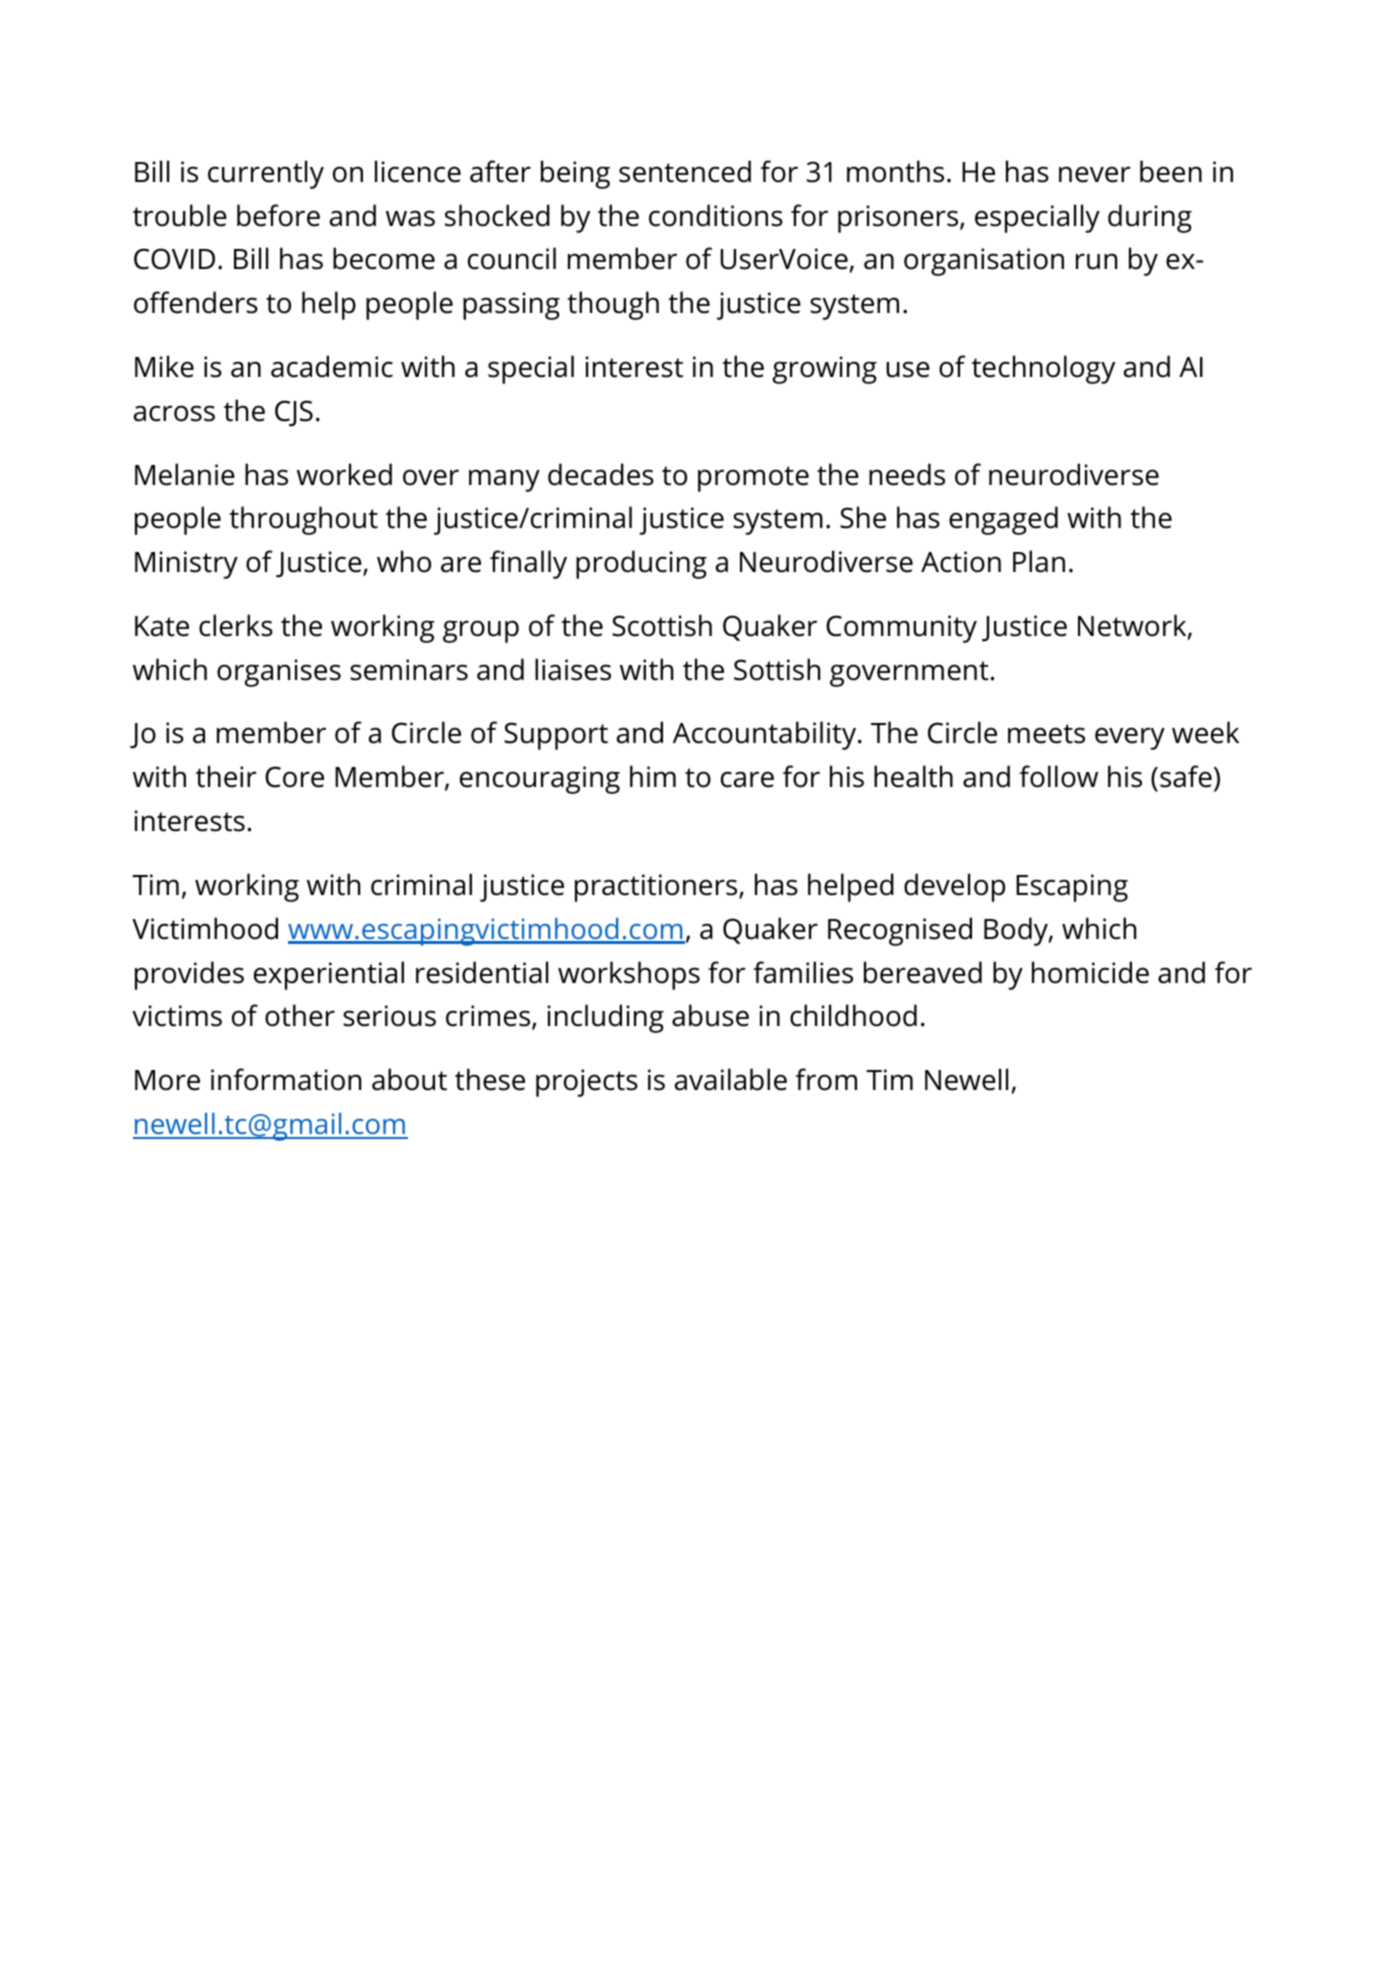 The height and width of the document is (1964, 1389). I want to click on Core, so click(294, 777).
